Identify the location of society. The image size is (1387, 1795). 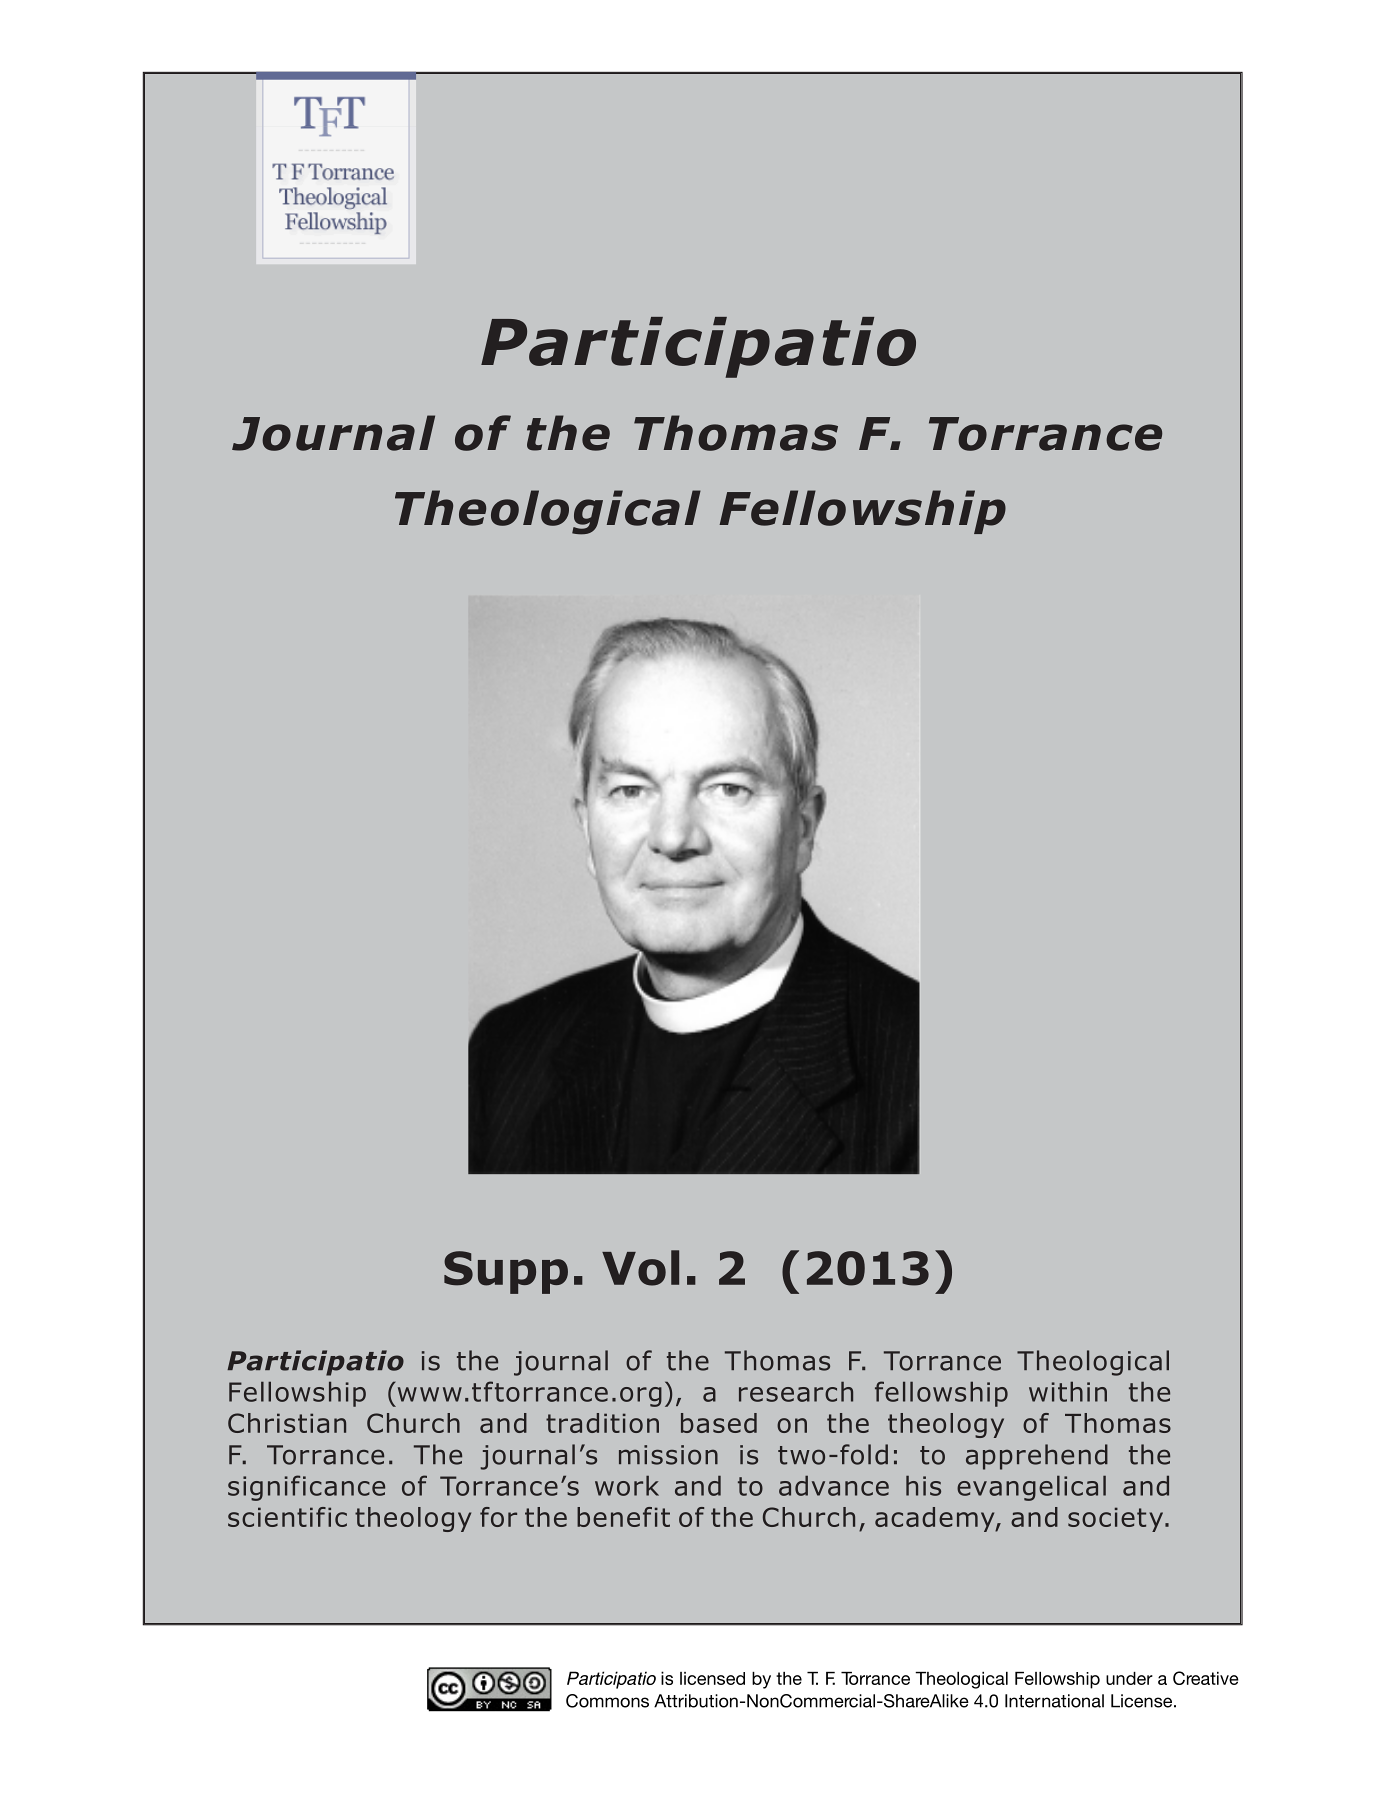
(1117, 1519).
